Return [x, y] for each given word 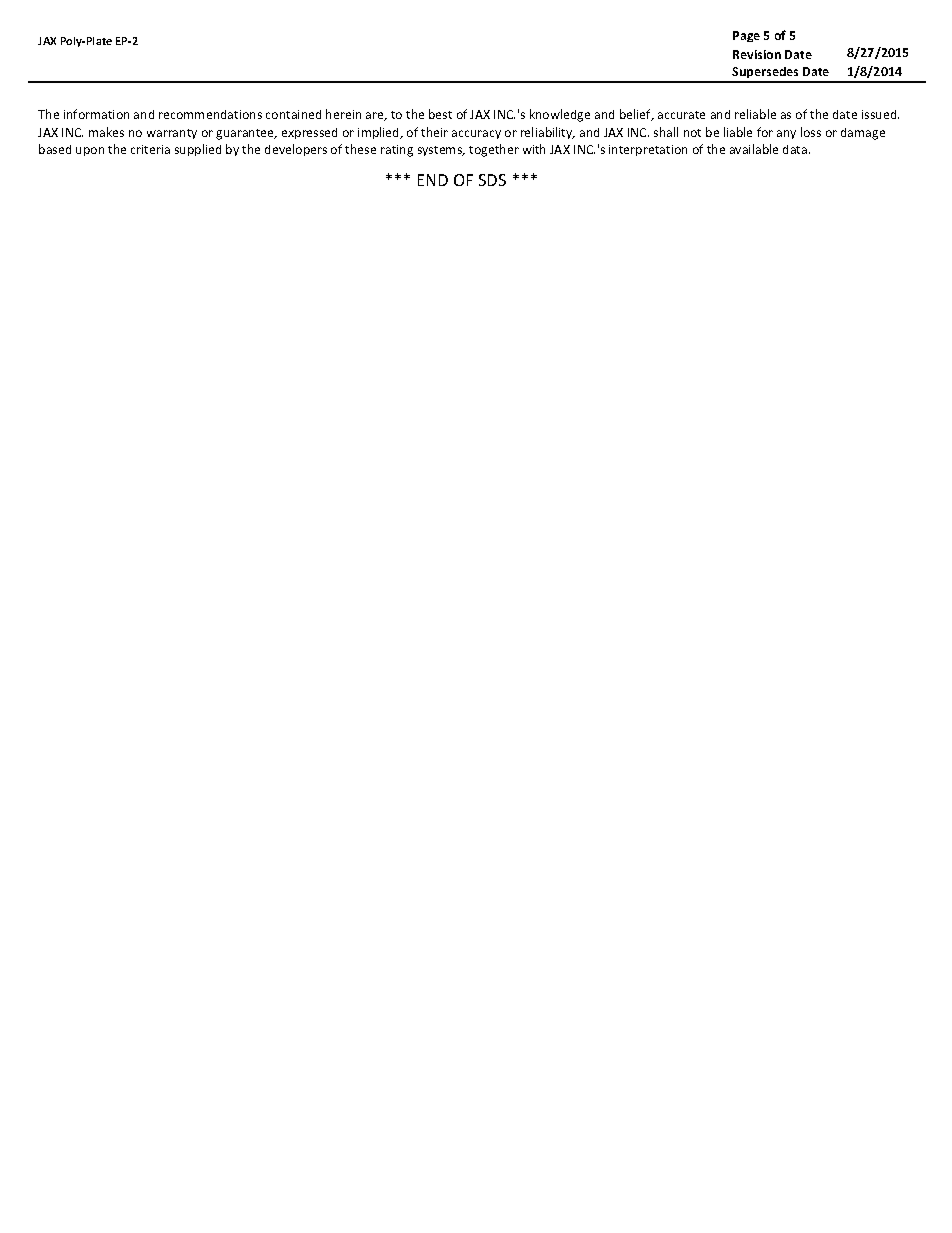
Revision [757, 54]
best [440, 114]
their [434, 132]
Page [746, 36]
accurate [681, 115]
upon [90, 151]
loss [811, 132]
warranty [172, 134]
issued [880, 114]
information [96, 114]
